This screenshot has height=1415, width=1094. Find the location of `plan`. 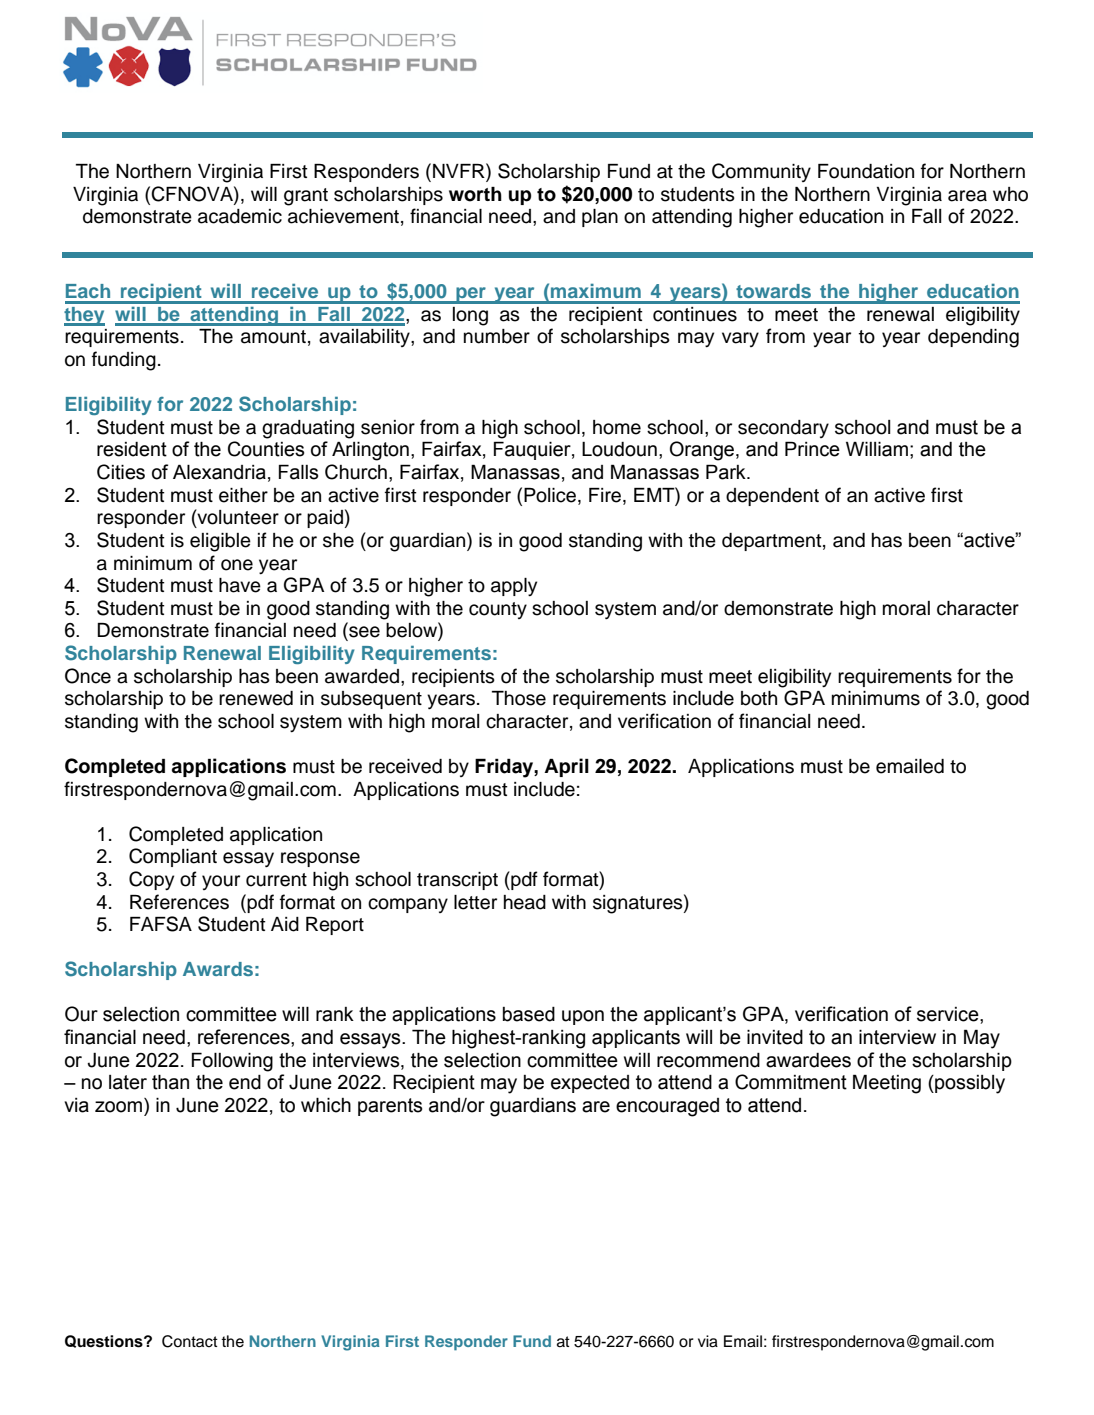

plan is located at coordinates (600, 218).
